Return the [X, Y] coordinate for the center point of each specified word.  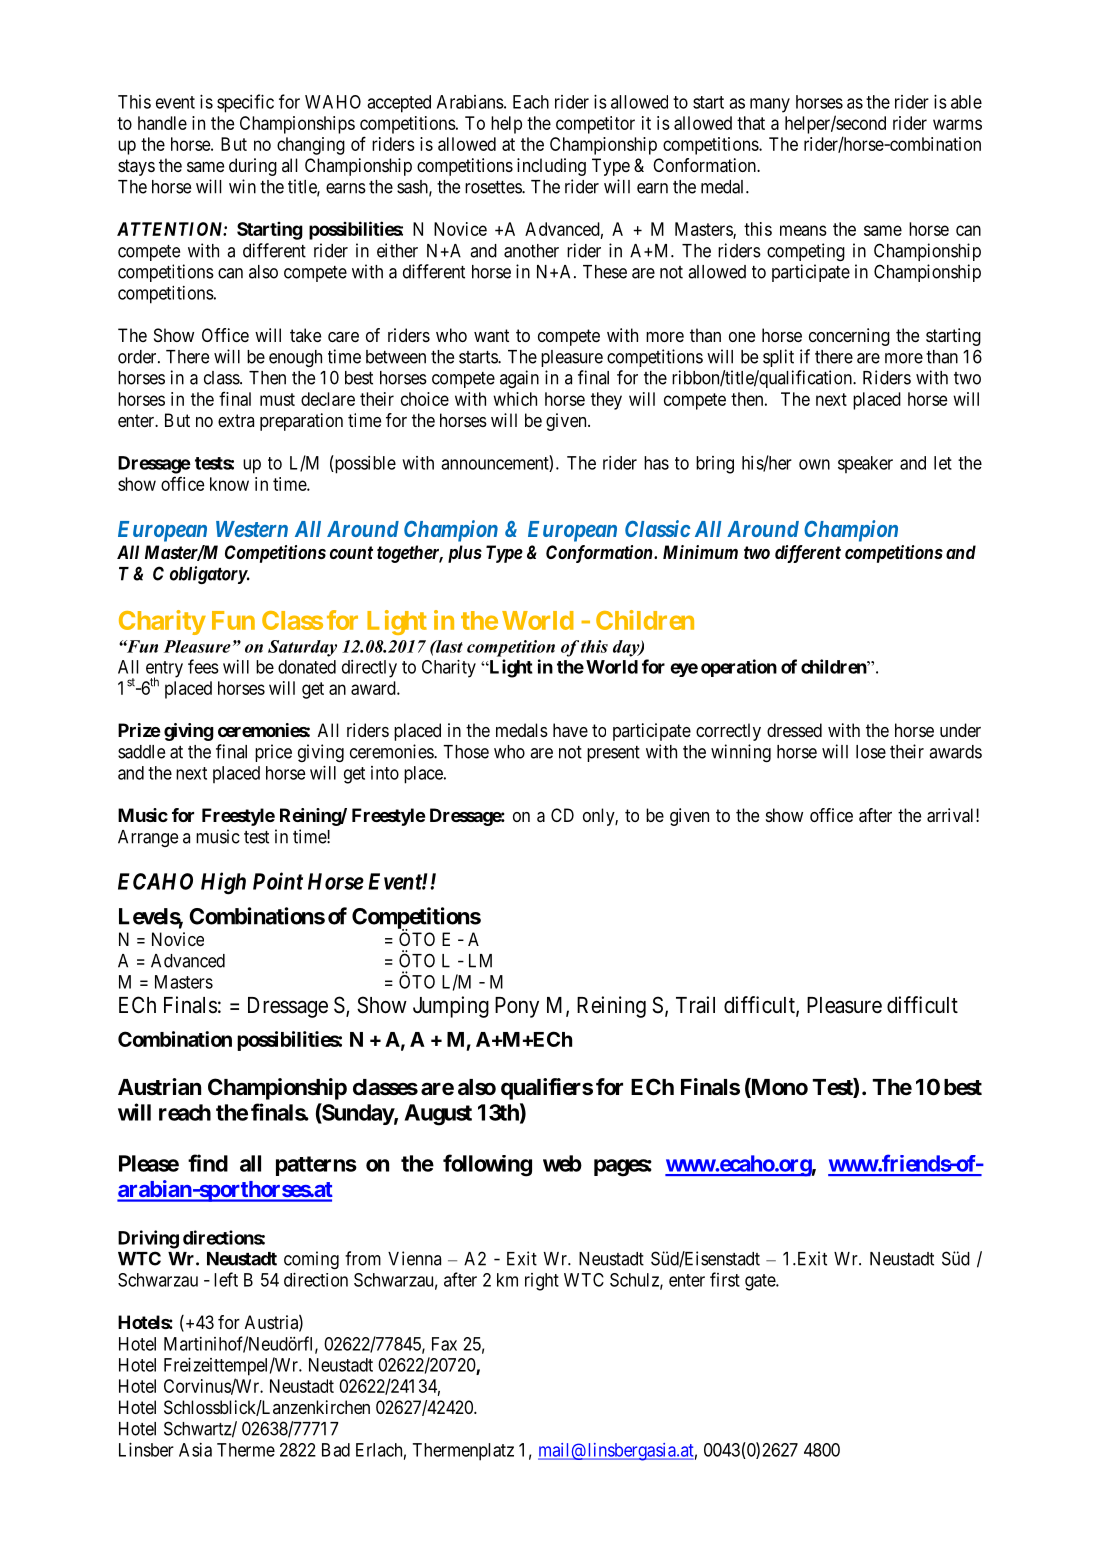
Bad [336, 1450]
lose [871, 752]
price [273, 753]
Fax [444, 1344]
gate [761, 1282]
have [570, 730]
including [551, 167]
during [253, 167]
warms [957, 124]
